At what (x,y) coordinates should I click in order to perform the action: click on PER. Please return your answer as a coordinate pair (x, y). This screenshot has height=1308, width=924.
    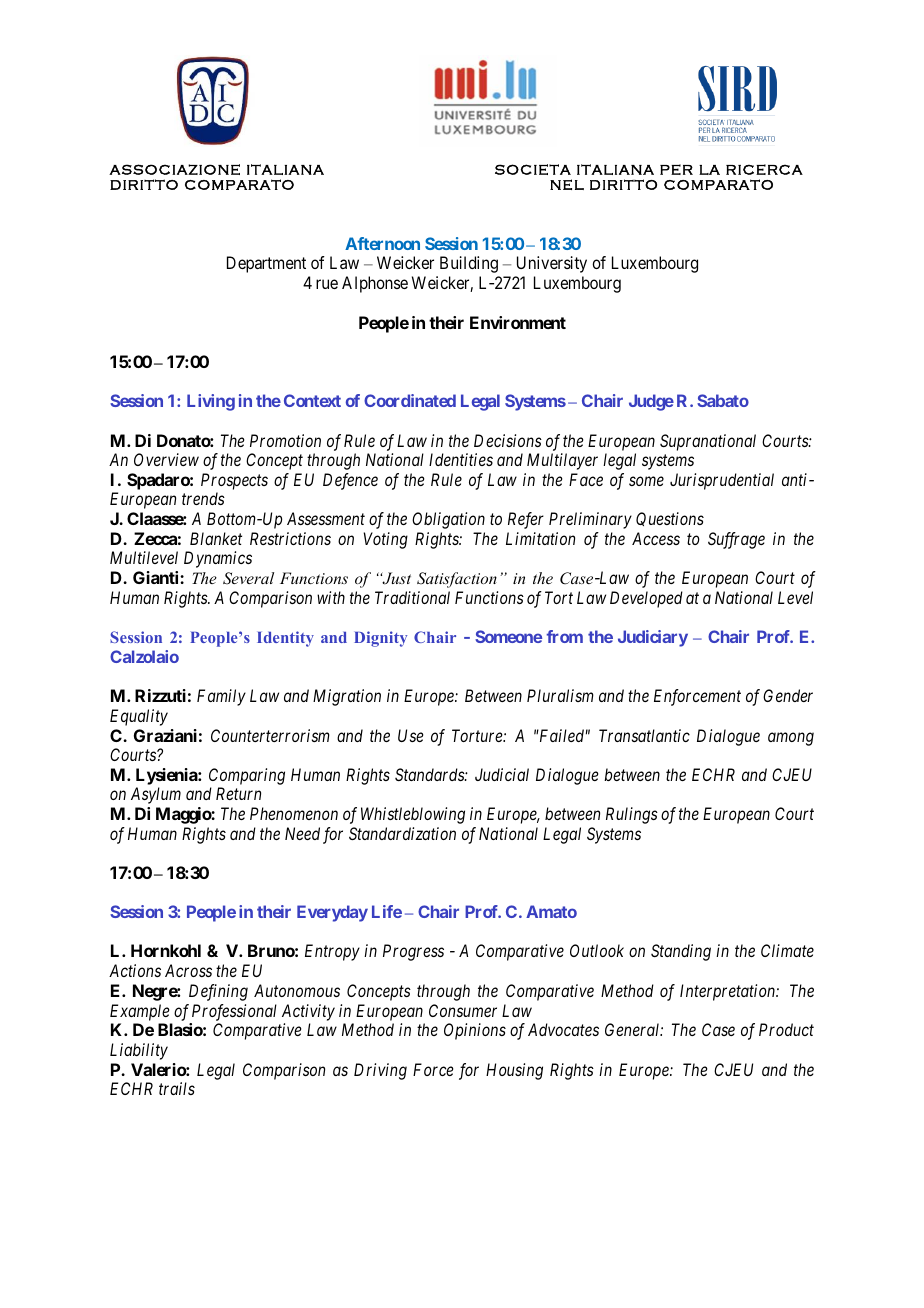
    Looking at the image, I should click on (676, 169).
